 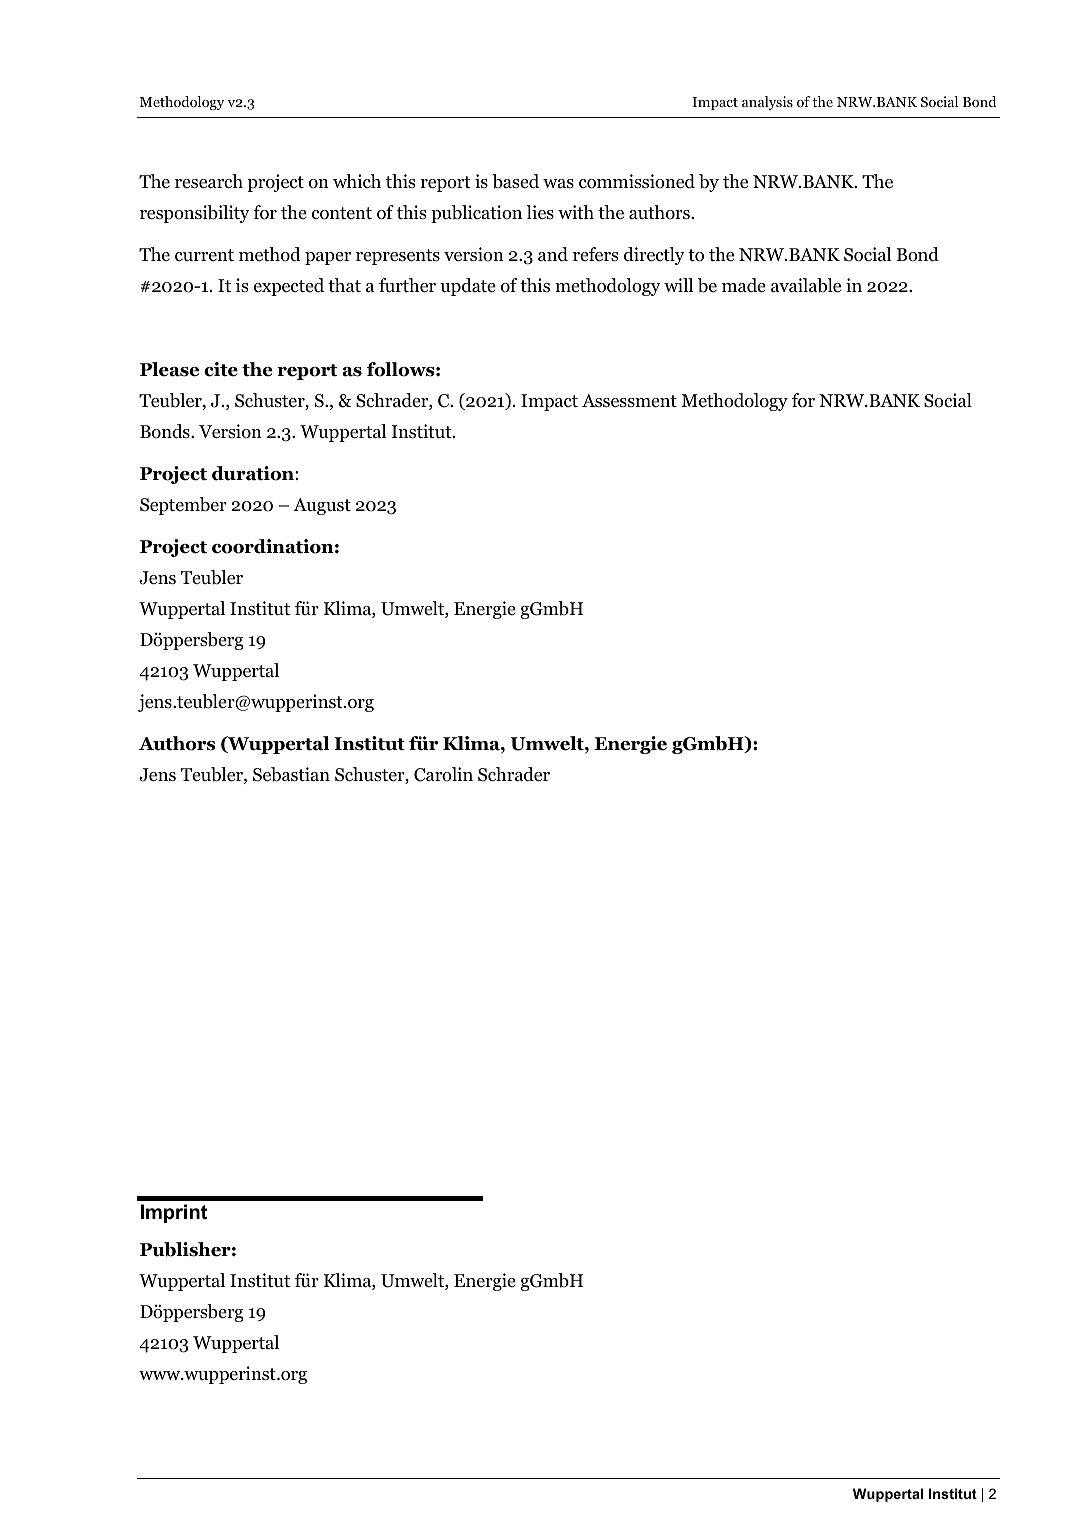 I want to click on August, so click(x=322, y=506).
